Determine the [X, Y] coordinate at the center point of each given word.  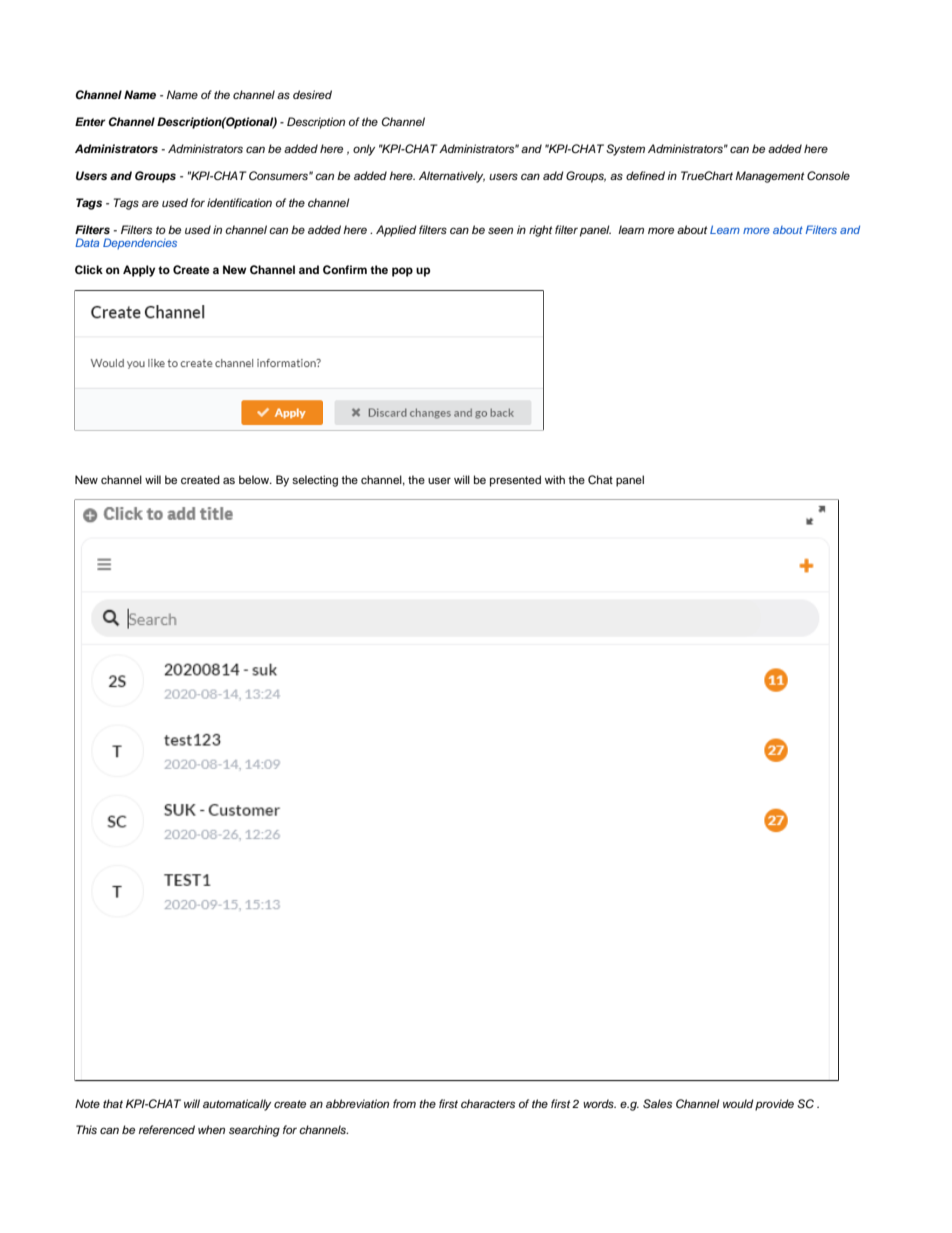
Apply [139, 271]
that [113, 1103]
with [555, 479]
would [738, 1103]
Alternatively [452, 177]
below [255, 479]
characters [488, 1103]
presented [515, 481]
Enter [90, 121]
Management [770, 177]
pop [402, 272]
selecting [315, 481]
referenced [167, 1129]
